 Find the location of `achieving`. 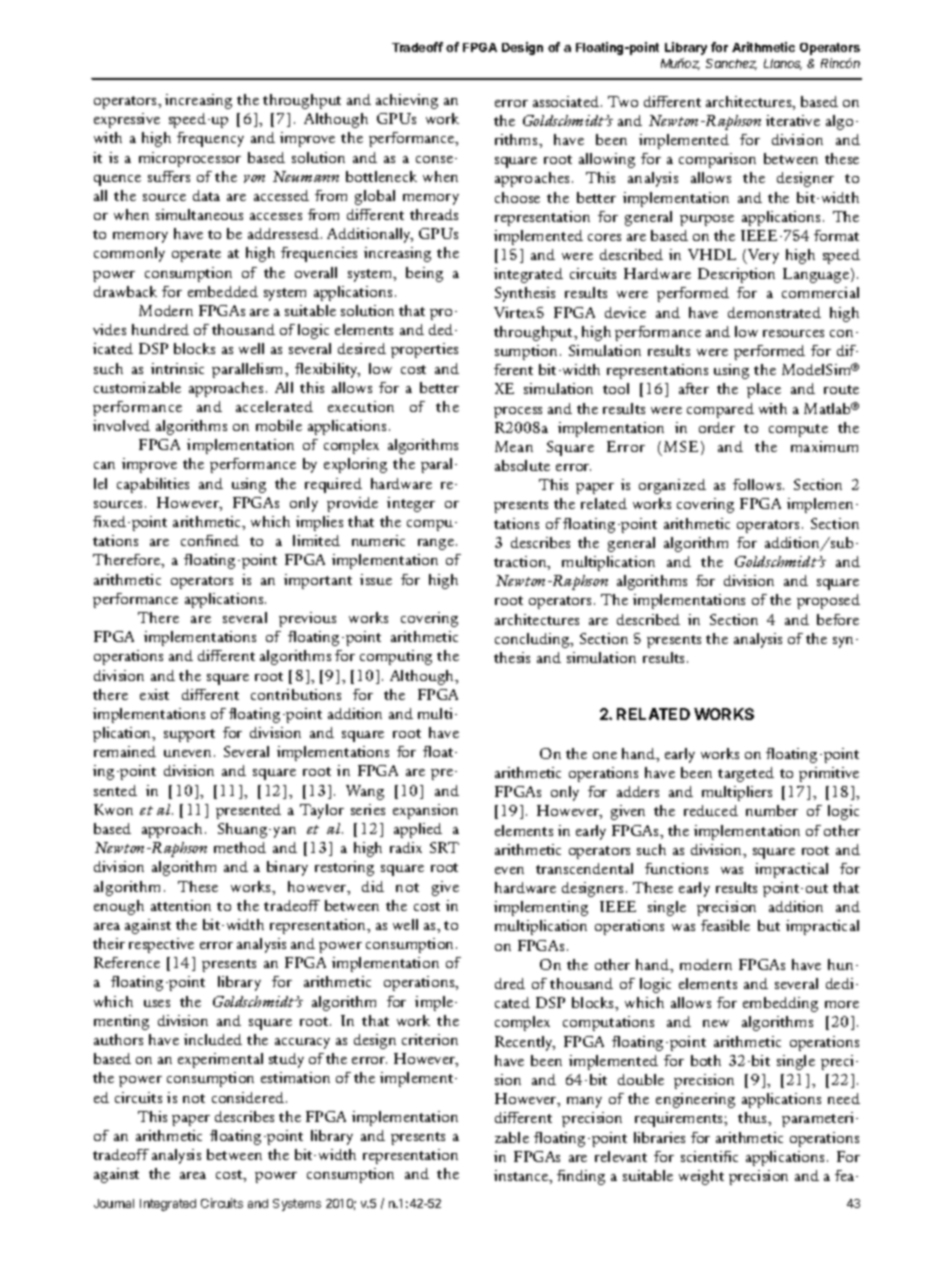

achieving is located at coordinates (407, 101).
